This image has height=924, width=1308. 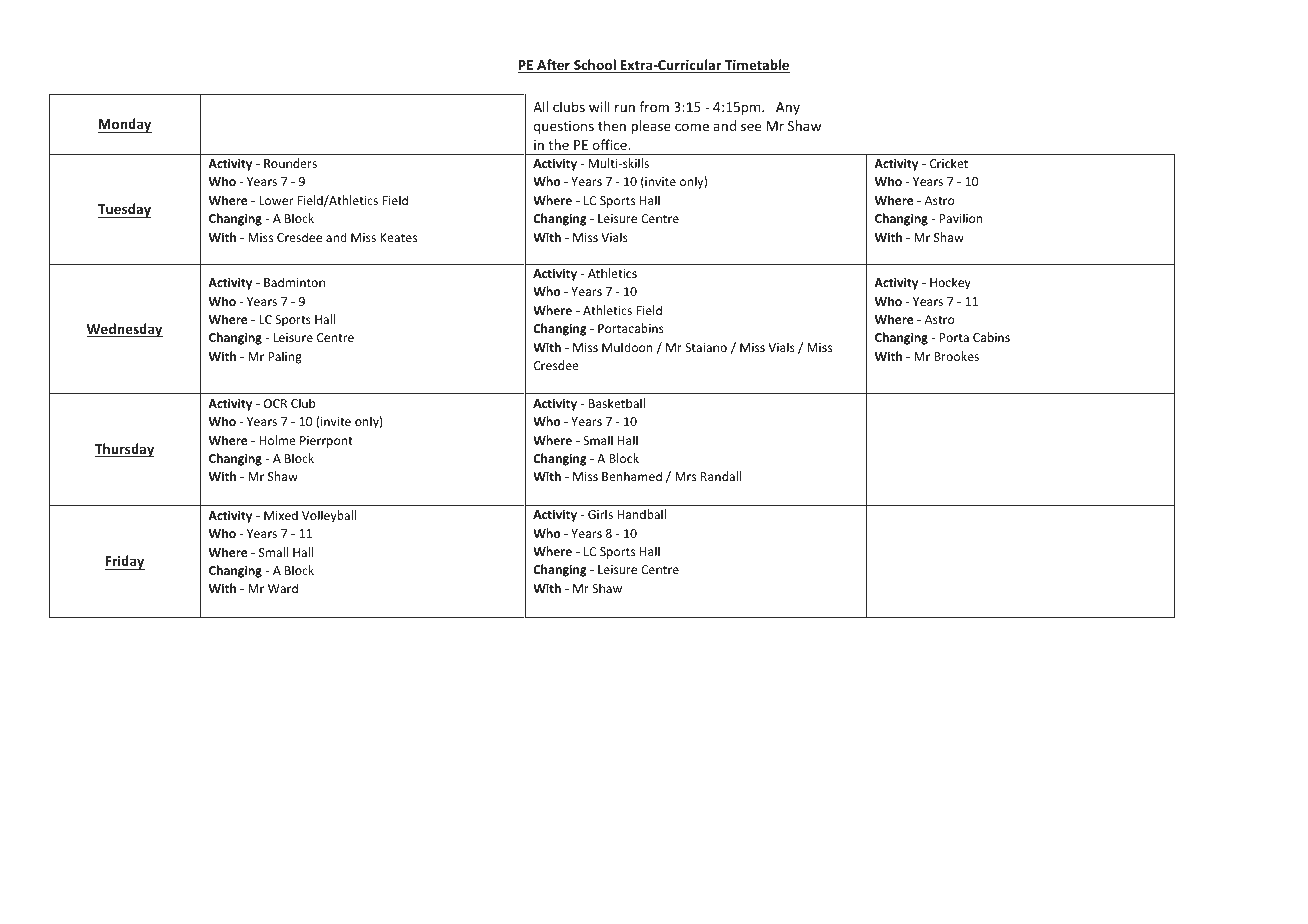 What do you see at coordinates (956, 356) in the image?
I see `Brookes` at bounding box center [956, 356].
